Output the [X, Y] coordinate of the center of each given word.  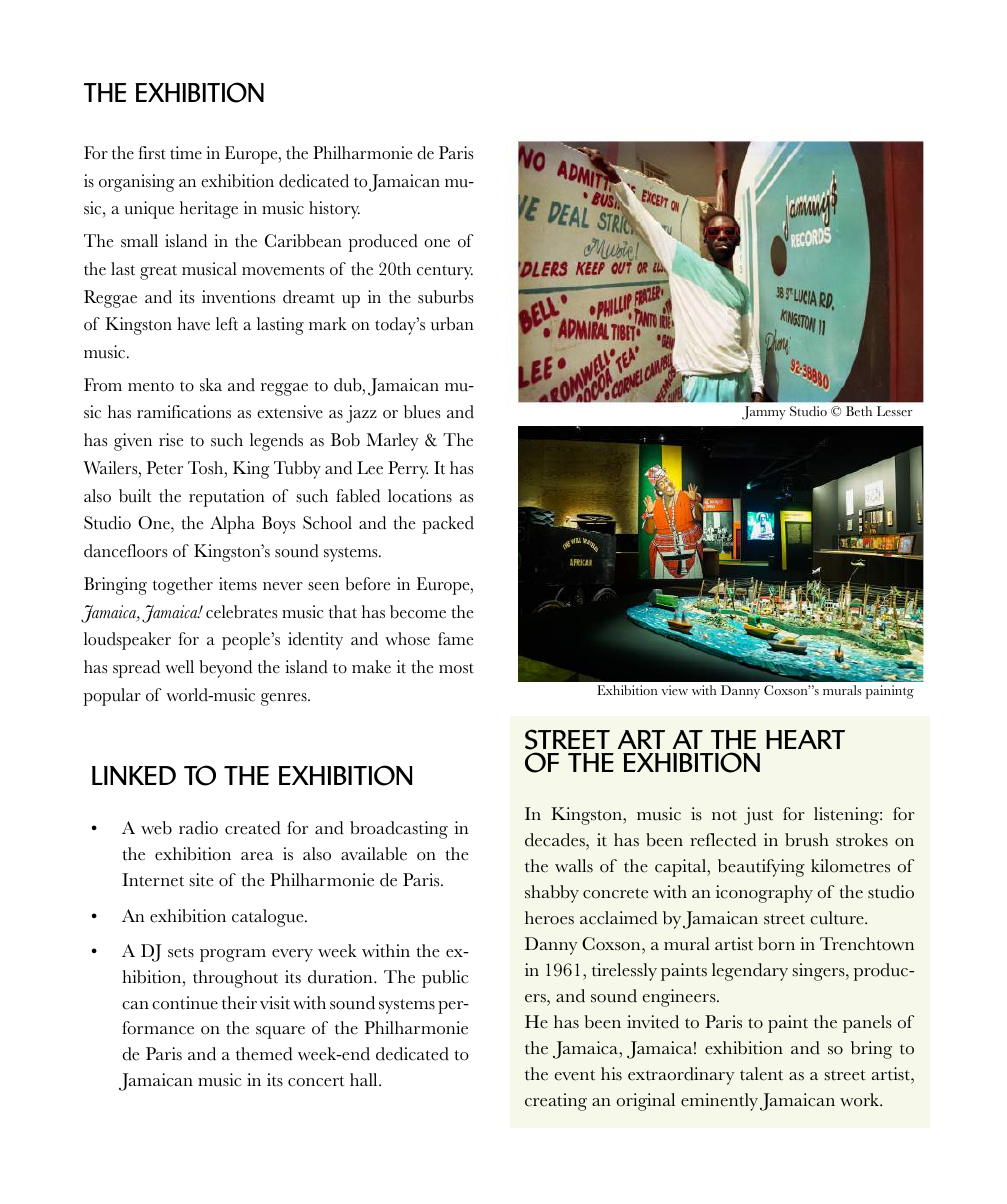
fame [455, 639]
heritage [209, 210]
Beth [859, 411]
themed [264, 1054]
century [445, 272]
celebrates [241, 612]
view [674, 690]
